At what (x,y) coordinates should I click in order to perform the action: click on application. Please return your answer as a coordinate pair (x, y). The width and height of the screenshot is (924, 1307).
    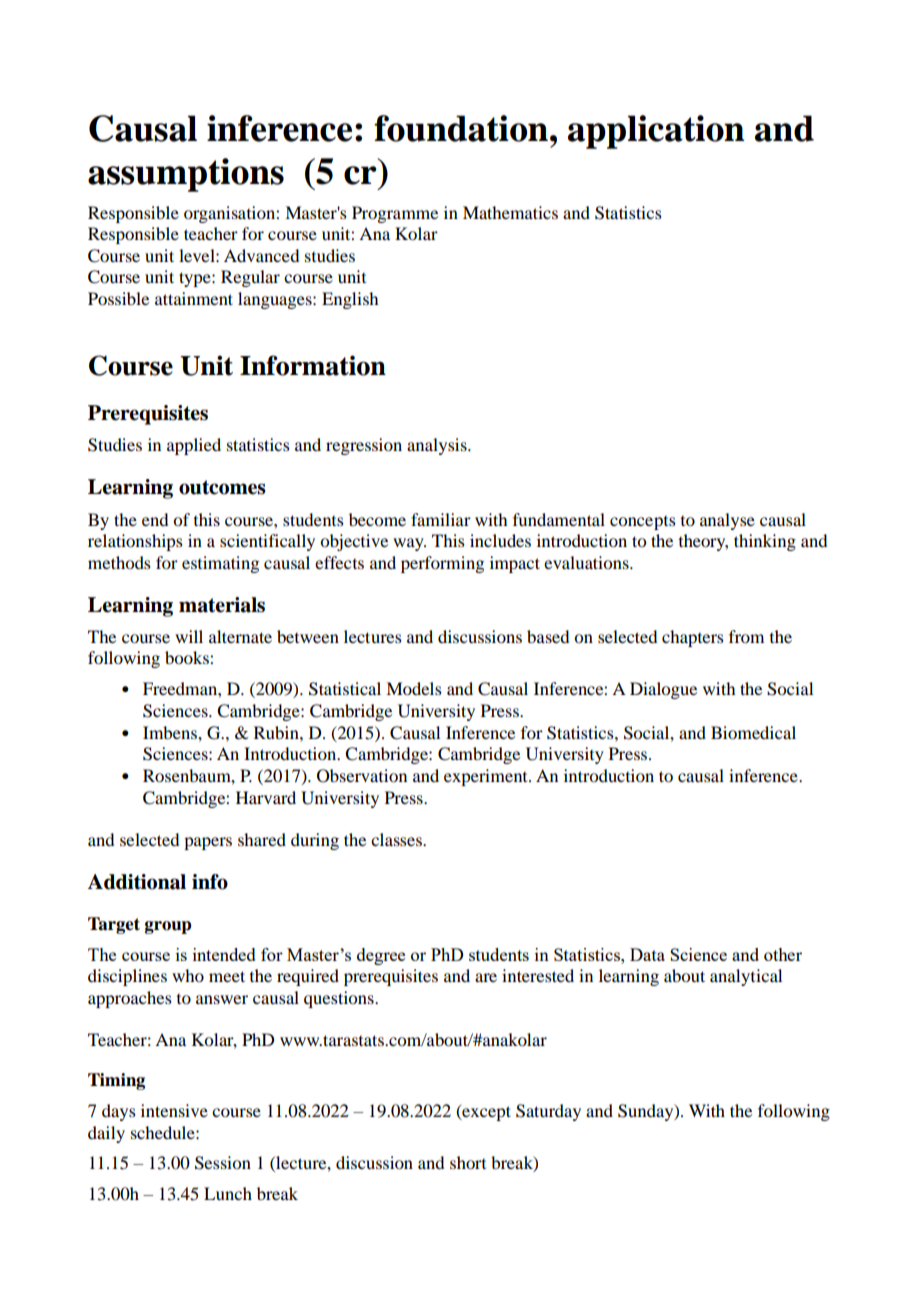
    Looking at the image, I should click on (656, 132).
